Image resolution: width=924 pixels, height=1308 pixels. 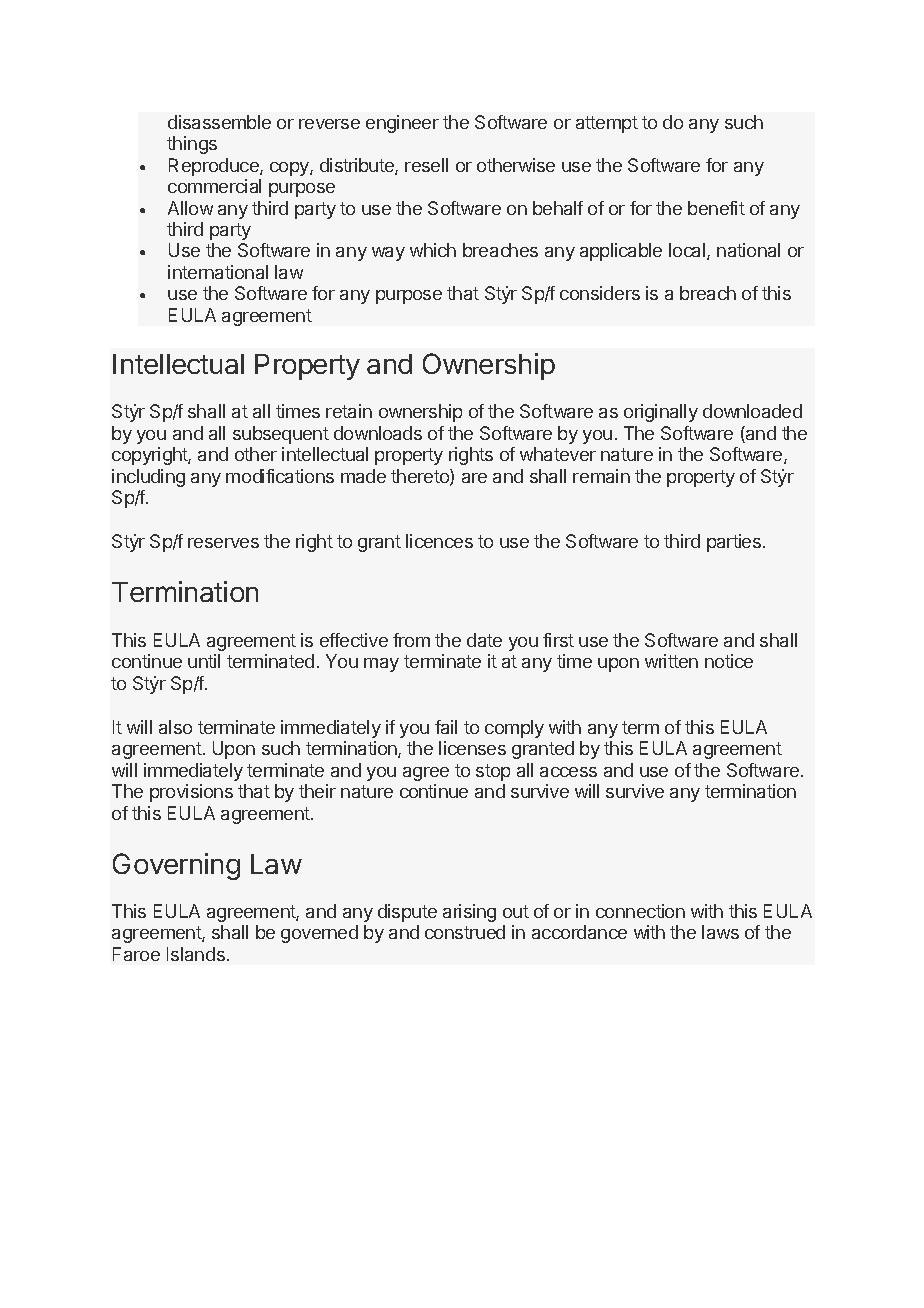 I want to click on written, so click(x=671, y=661).
